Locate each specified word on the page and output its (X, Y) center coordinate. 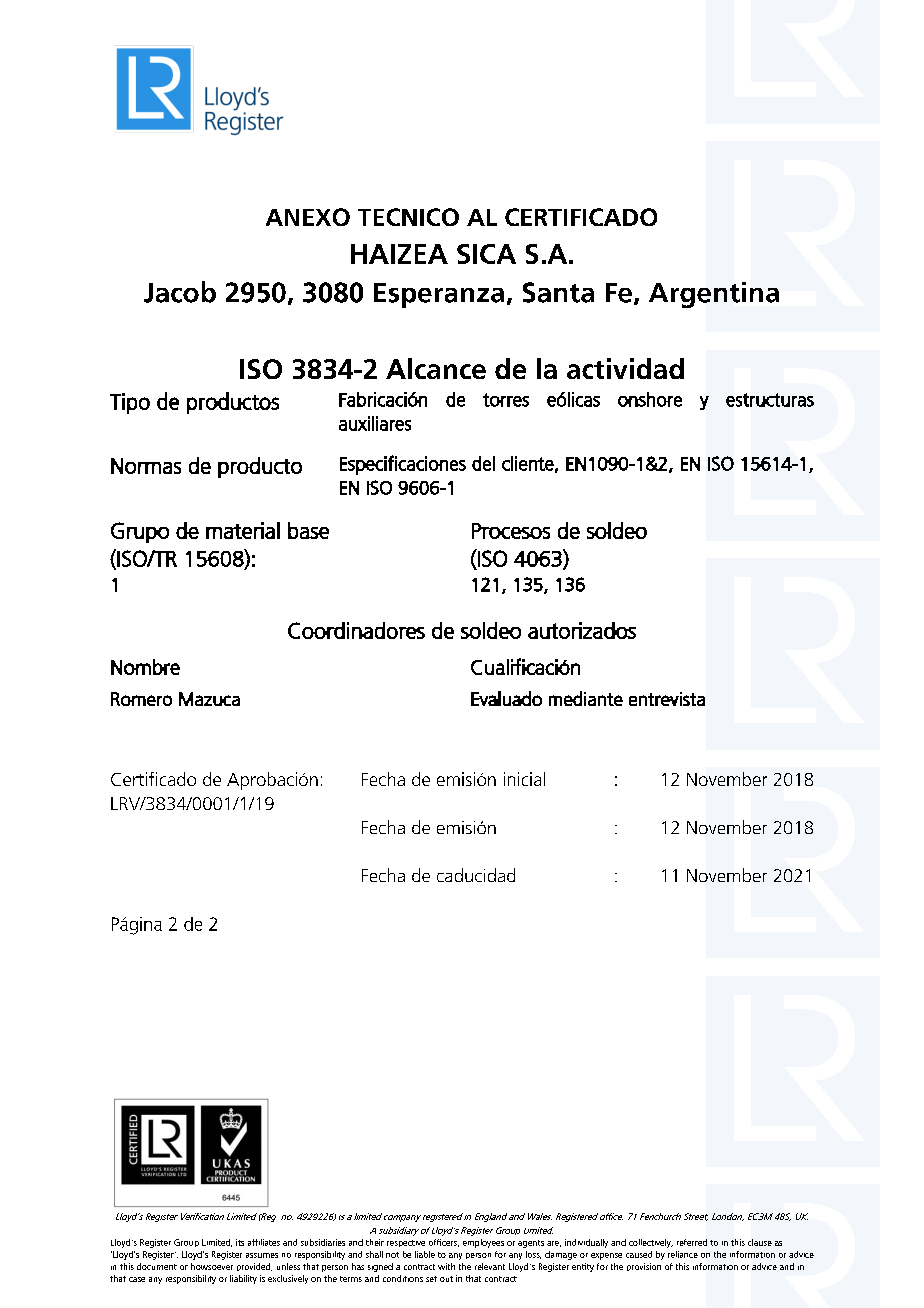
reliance (683, 1254)
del (483, 463)
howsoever (212, 1266)
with (446, 1266)
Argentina (714, 295)
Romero (141, 699)
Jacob (180, 292)
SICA (486, 254)
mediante (586, 698)
